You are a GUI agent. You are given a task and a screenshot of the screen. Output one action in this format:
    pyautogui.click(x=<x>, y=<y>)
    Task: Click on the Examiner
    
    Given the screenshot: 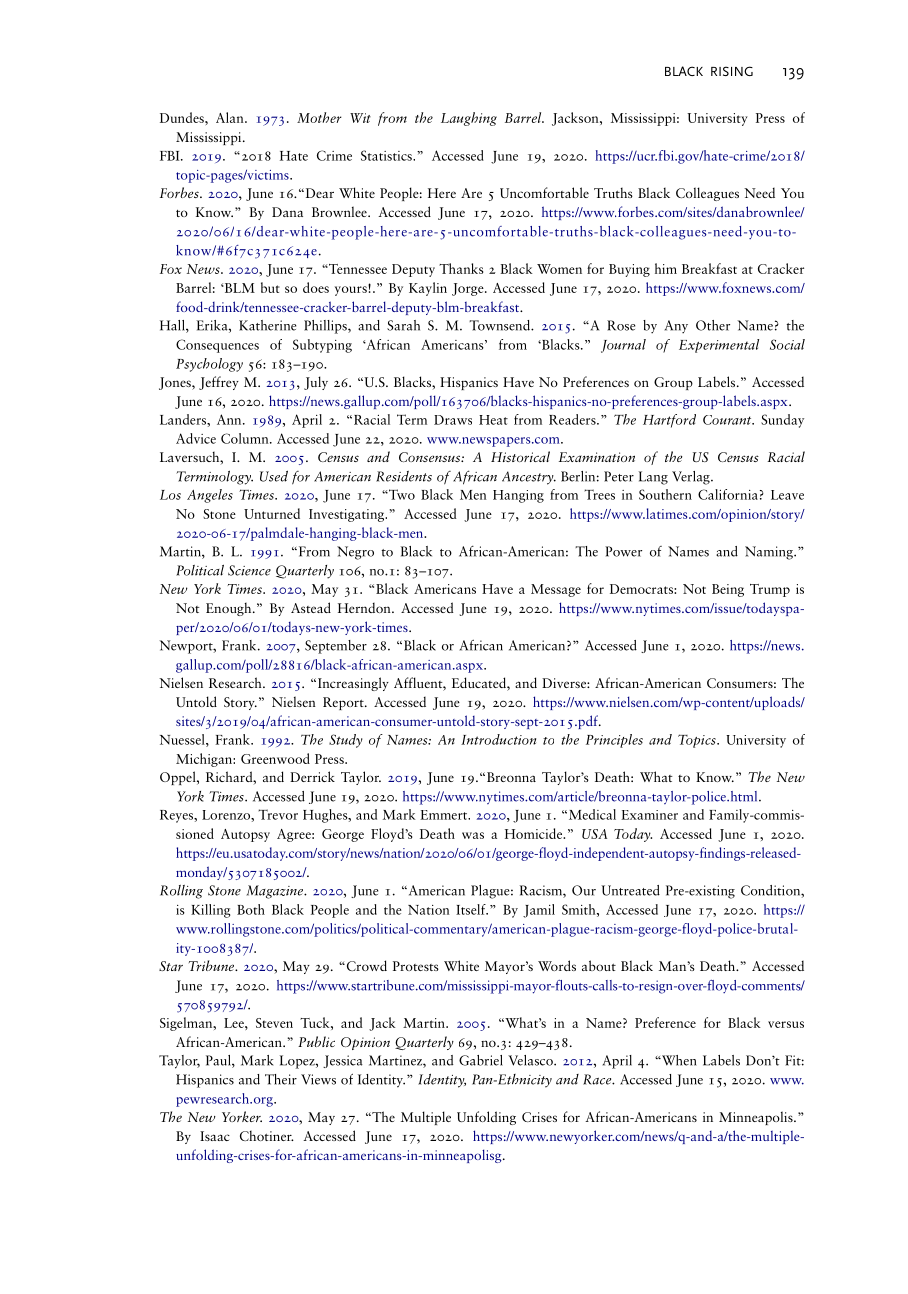 What is the action you would take?
    pyautogui.click(x=649, y=815)
